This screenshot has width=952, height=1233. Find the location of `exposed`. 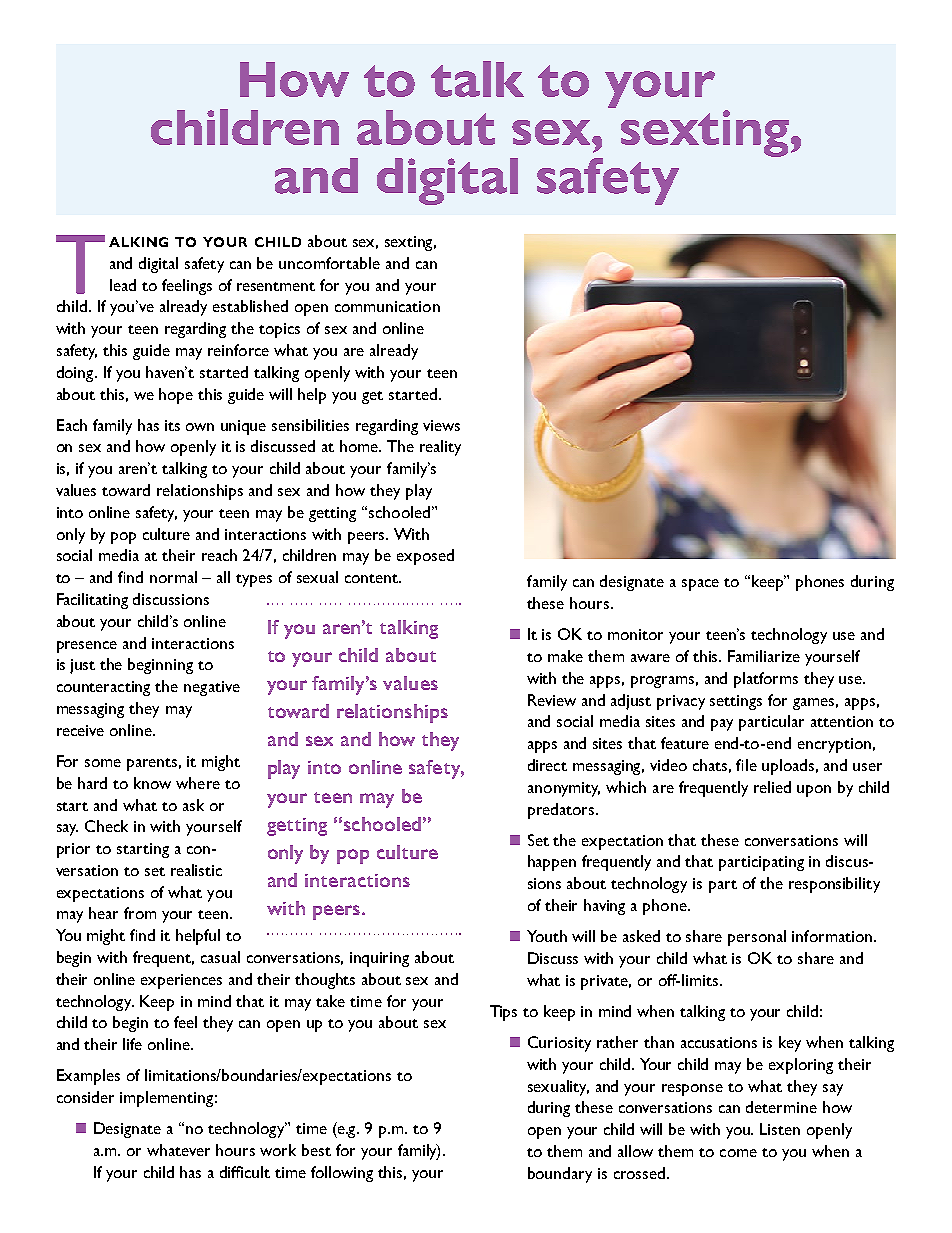

exposed is located at coordinates (425, 557).
